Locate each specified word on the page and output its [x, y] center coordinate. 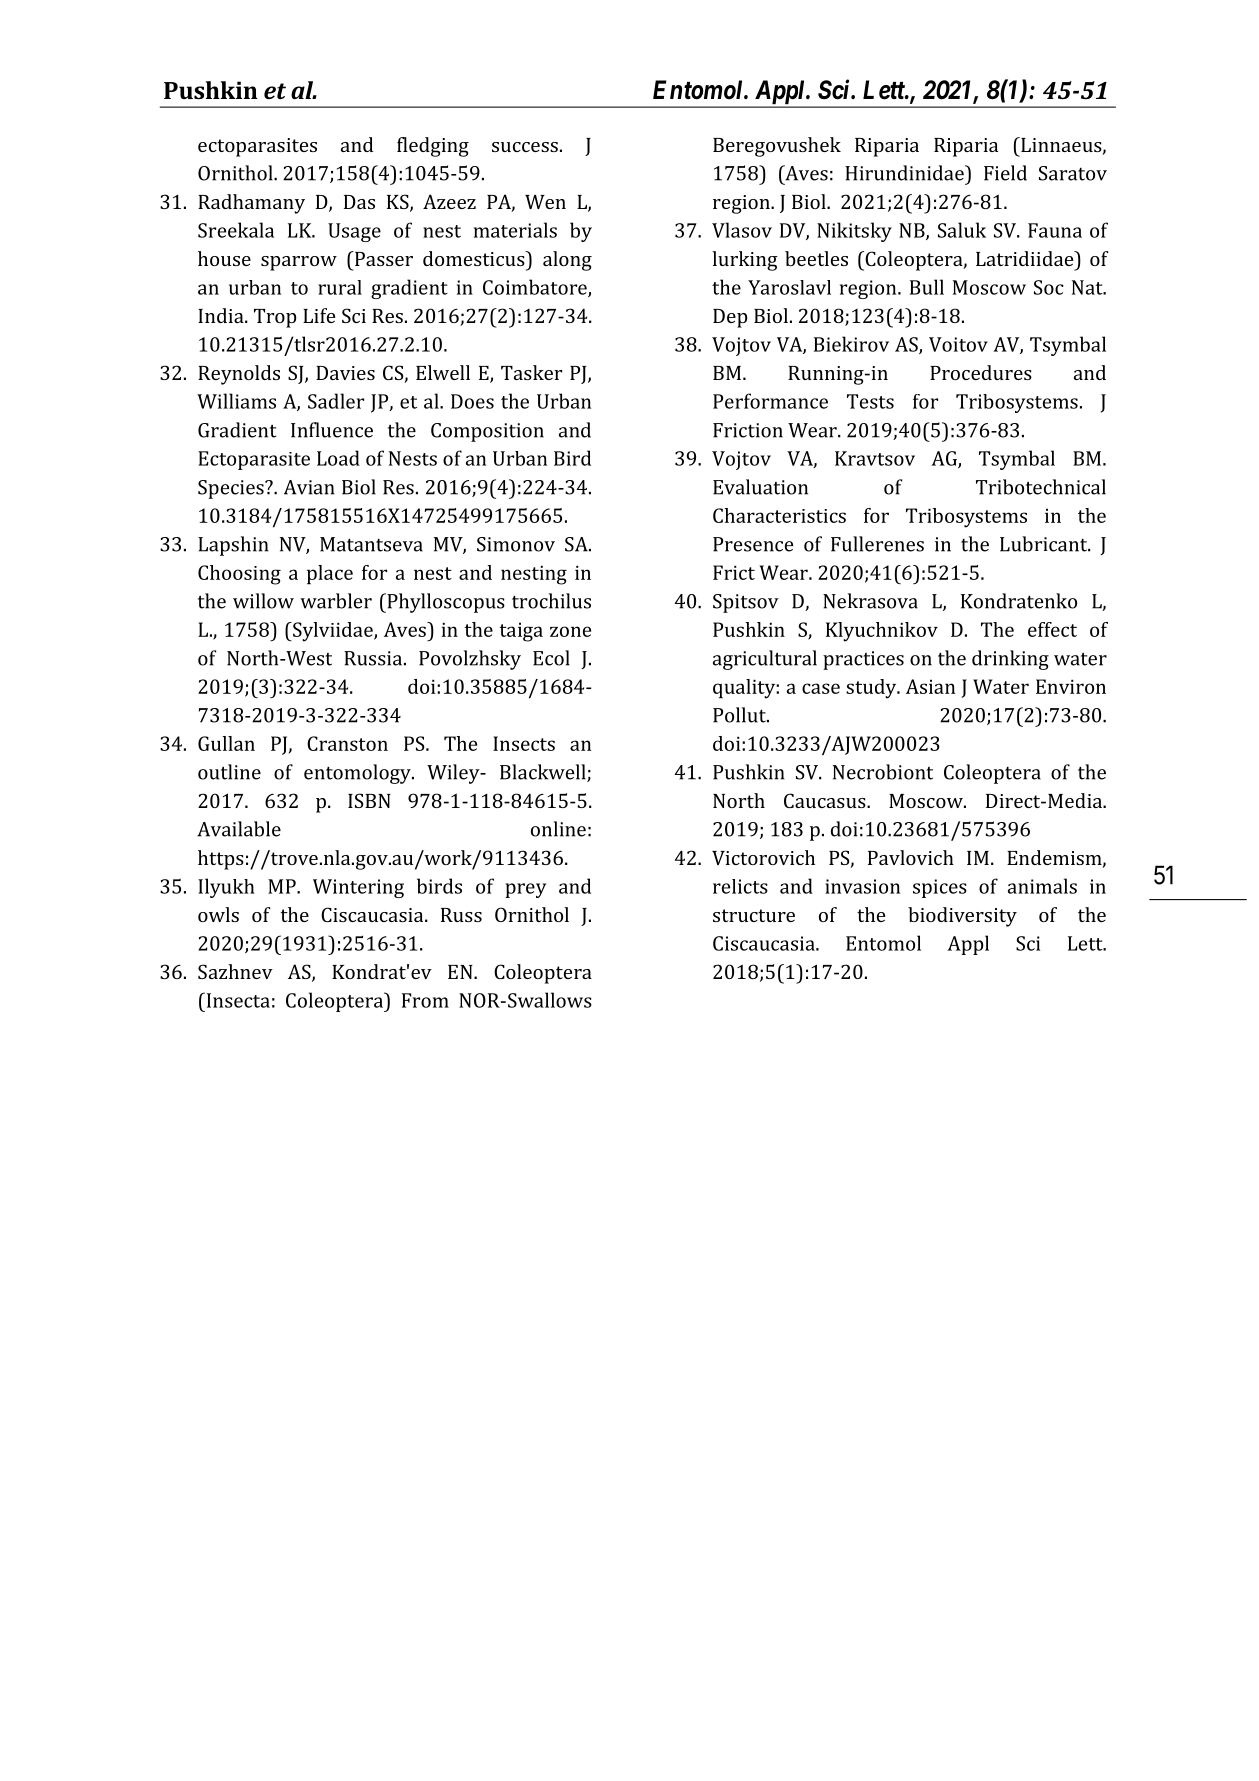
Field [1005, 173]
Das [359, 202]
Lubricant [1044, 544]
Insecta [237, 1000]
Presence [753, 544]
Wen [545, 202]
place [330, 575]
